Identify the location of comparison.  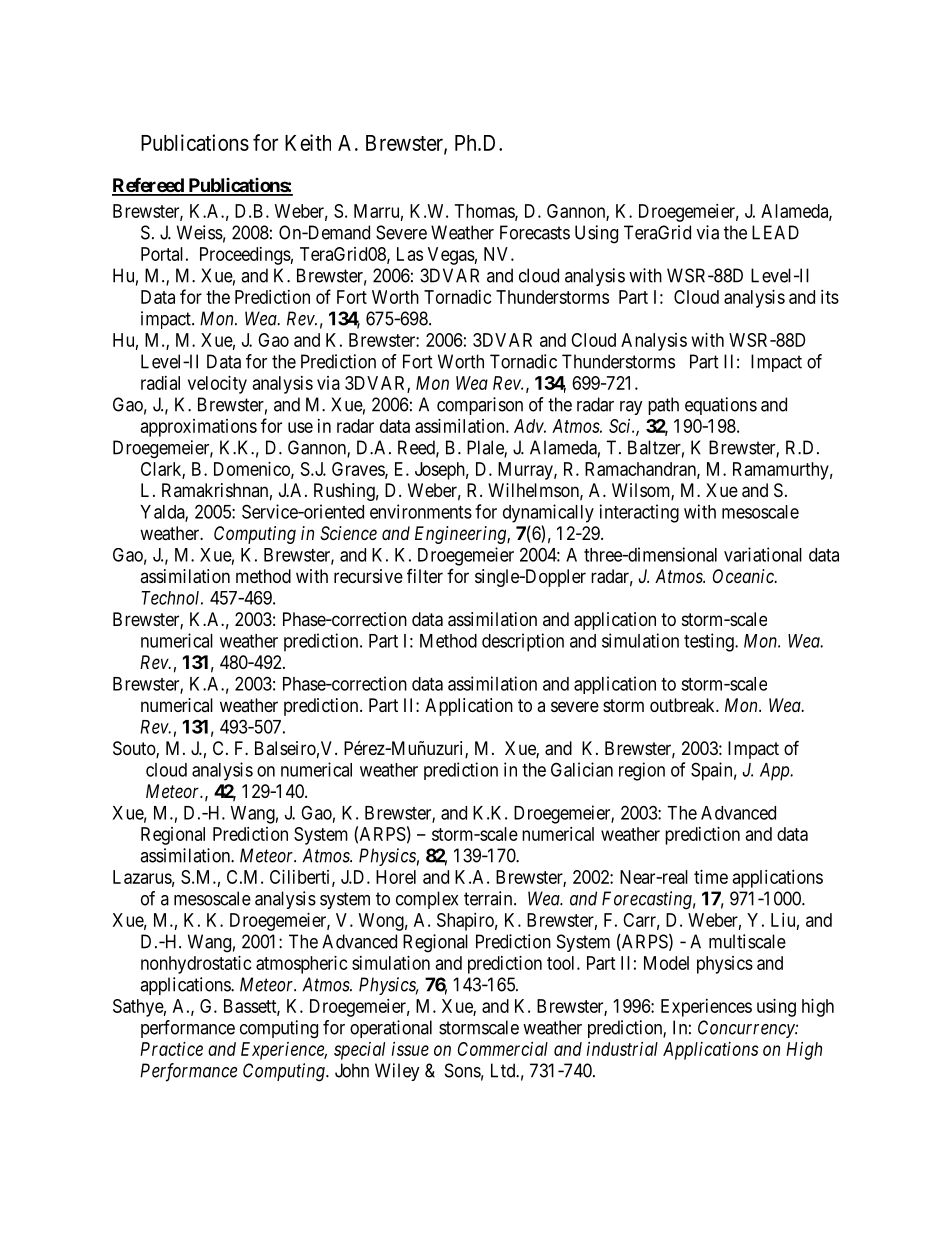
(480, 406).
